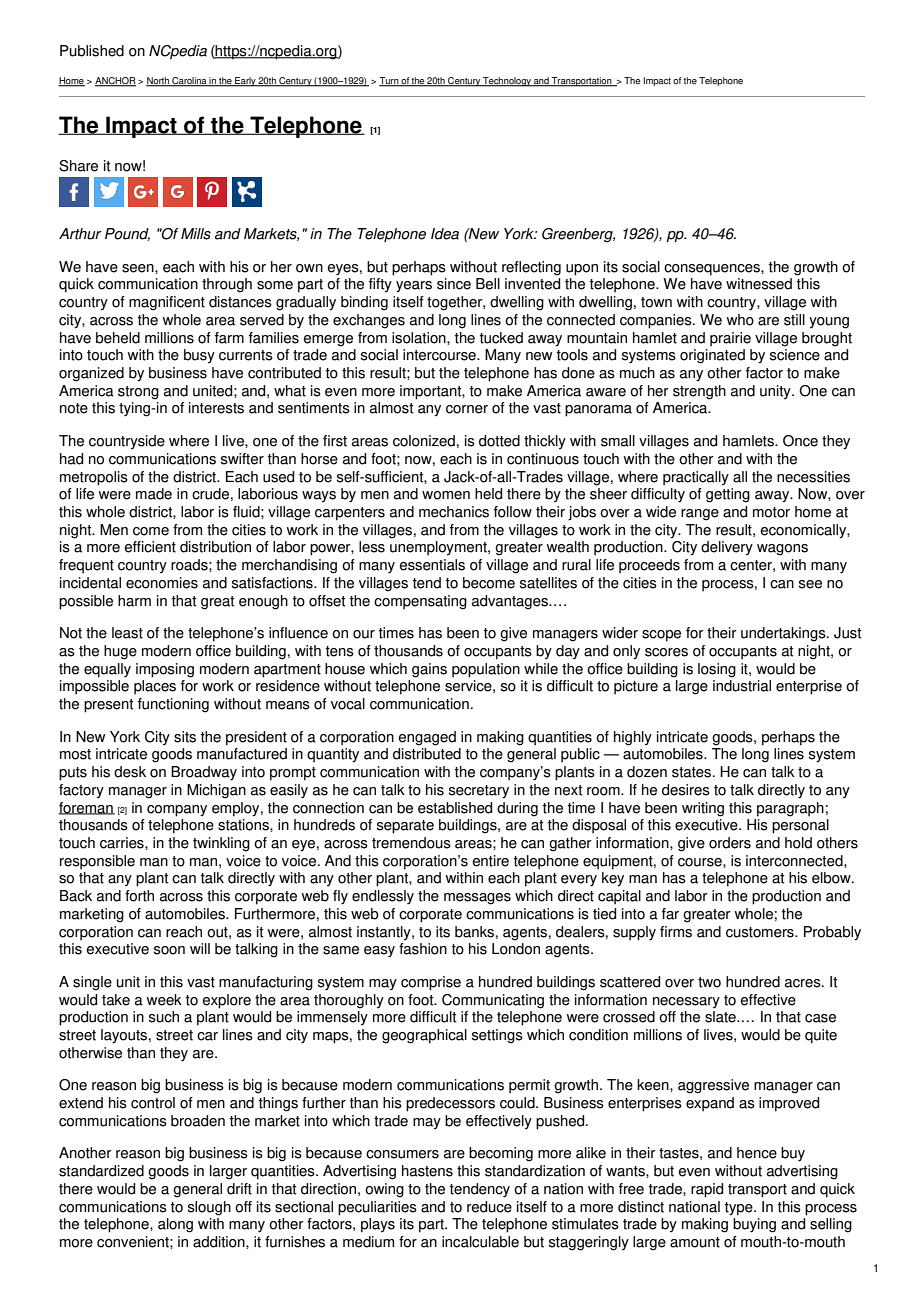 The image size is (924, 1308). Describe the element at coordinates (507, 82) in the document. I see `Technology` at that location.
